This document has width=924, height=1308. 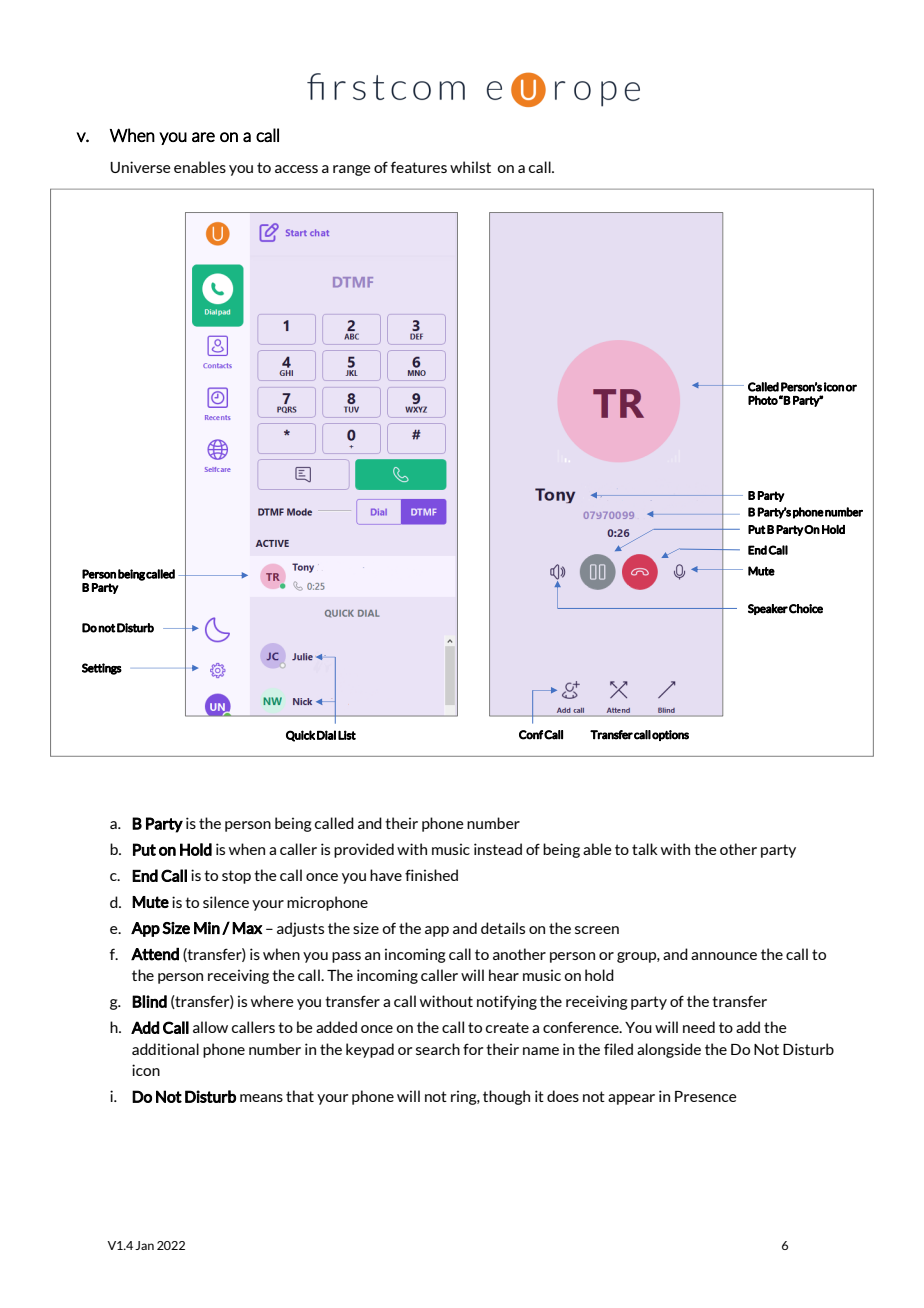 What do you see at coordinates (419, 167) in the document?
I see `features` at bounding box center [419, 167].
